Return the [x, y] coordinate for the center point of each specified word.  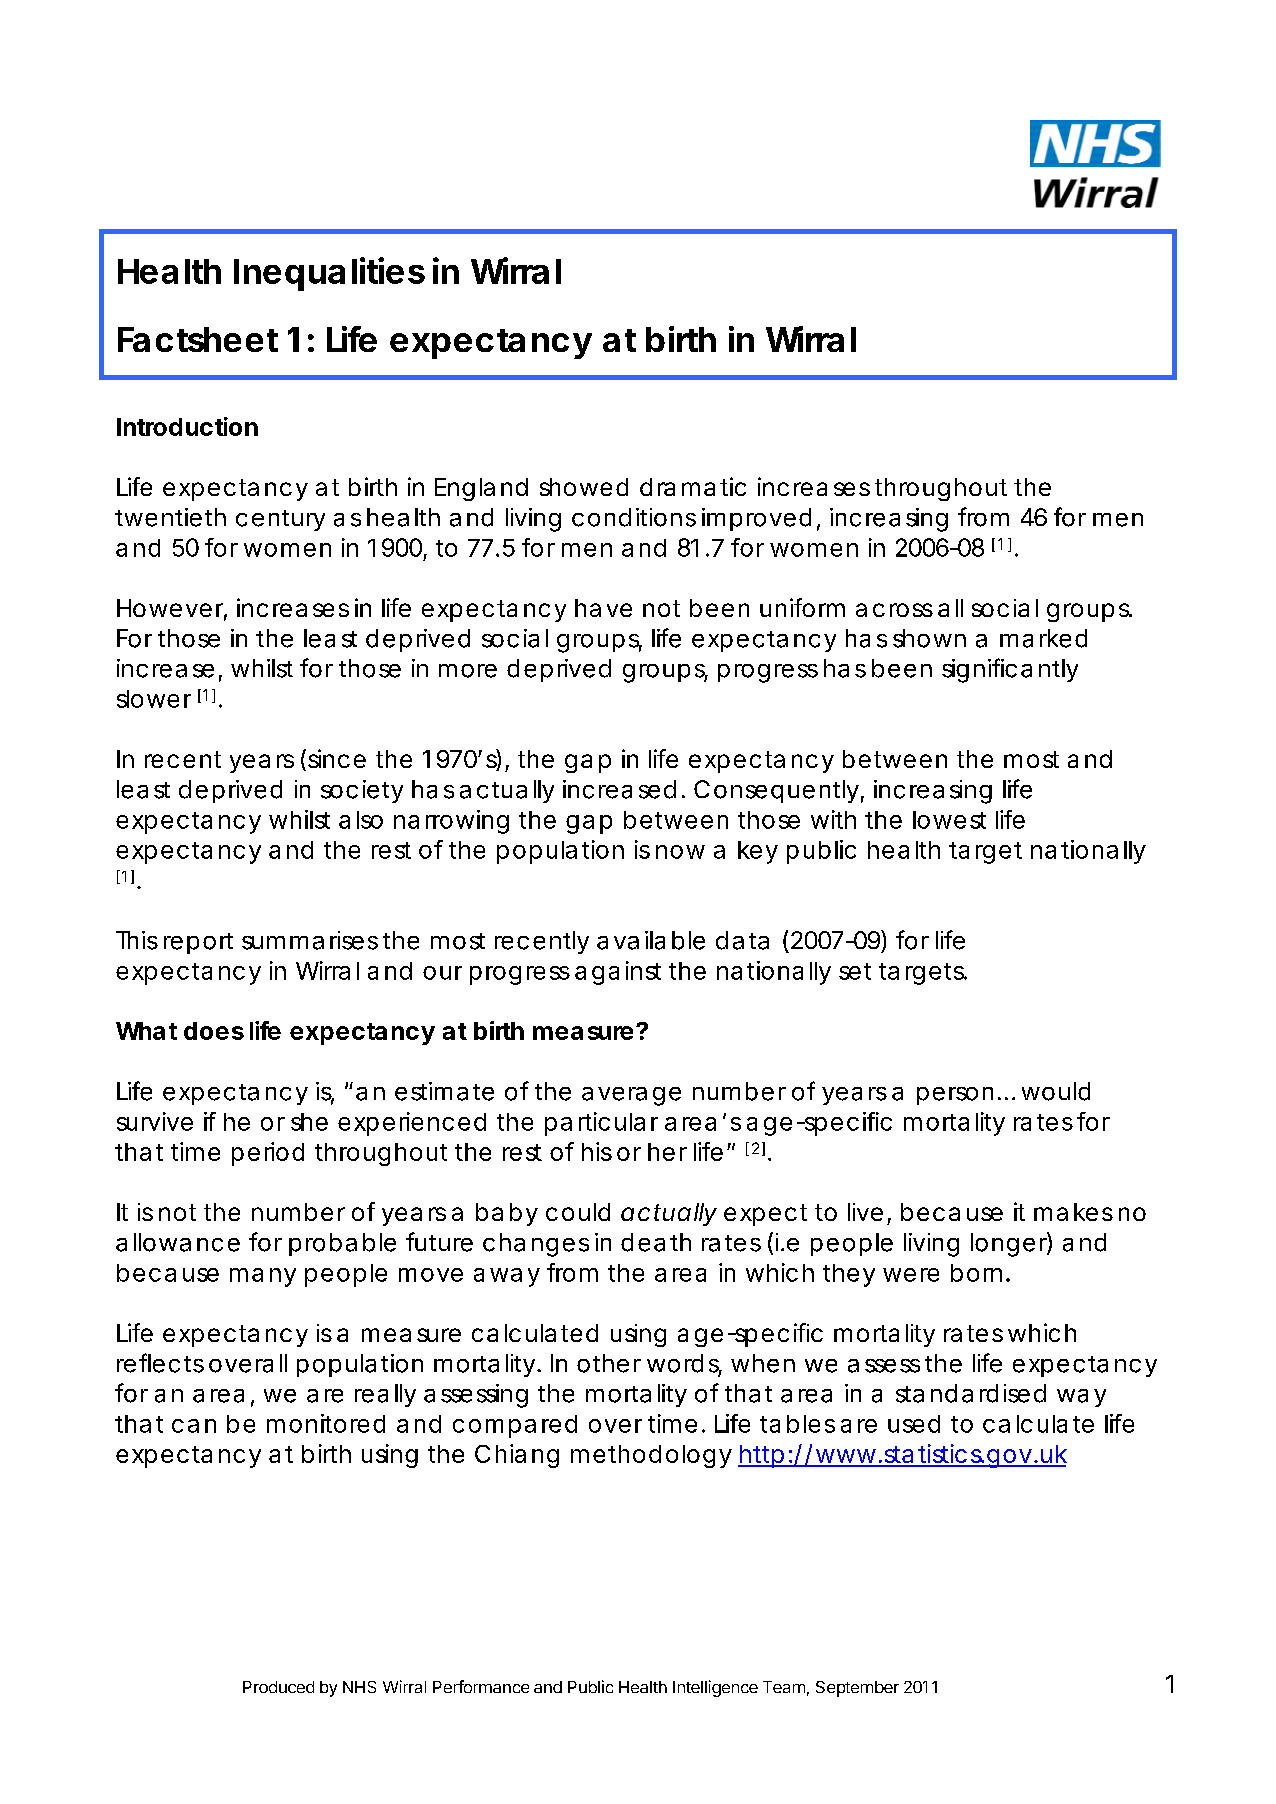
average [631, 1096]
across [894, 610]
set [855, 971]
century [280, 520]
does [214, 1031]
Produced [278, 1687]
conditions [634, 517]
